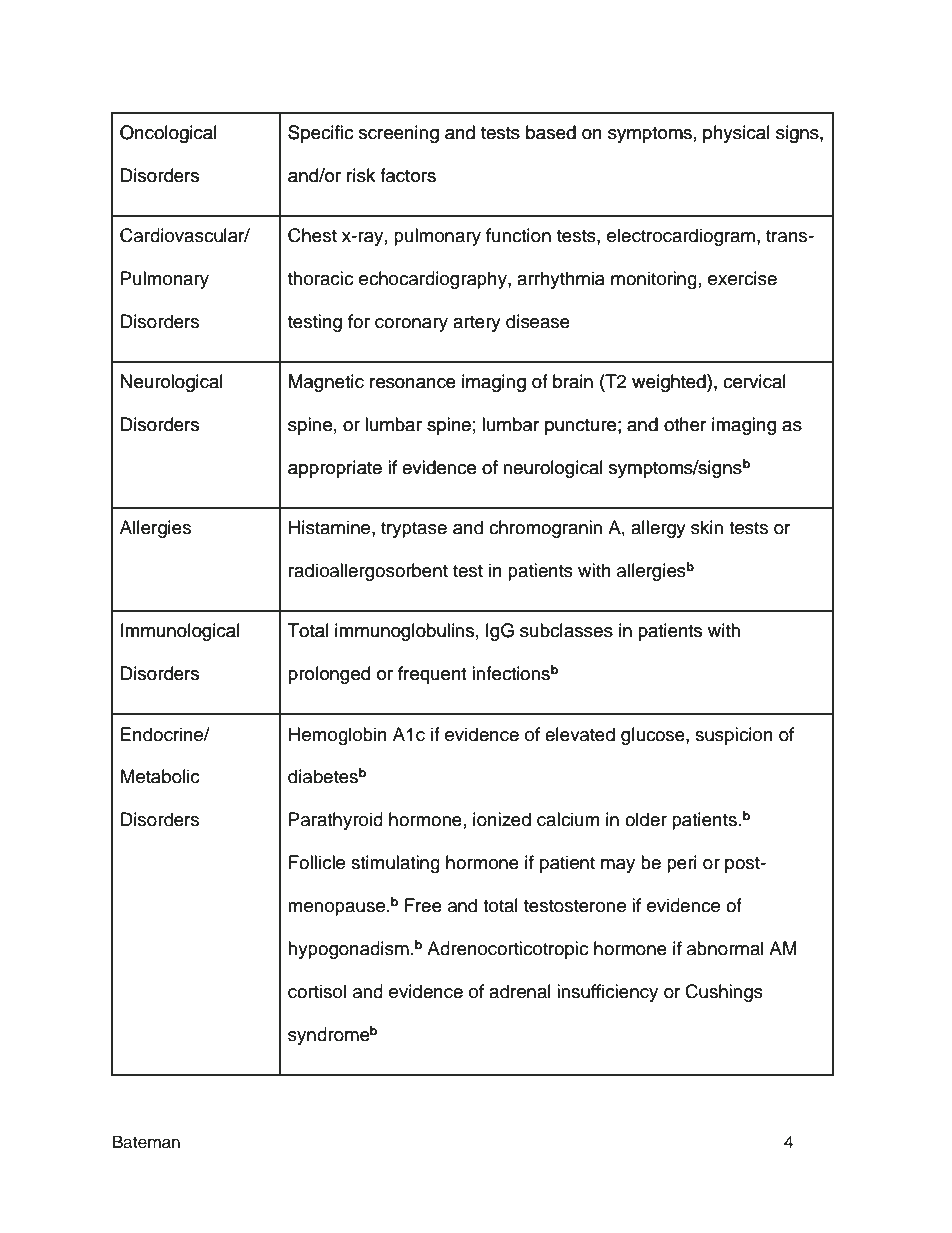  Describe the element at coordinates (146, 1142) in the screenshot. I see `Bateman` at that location.
